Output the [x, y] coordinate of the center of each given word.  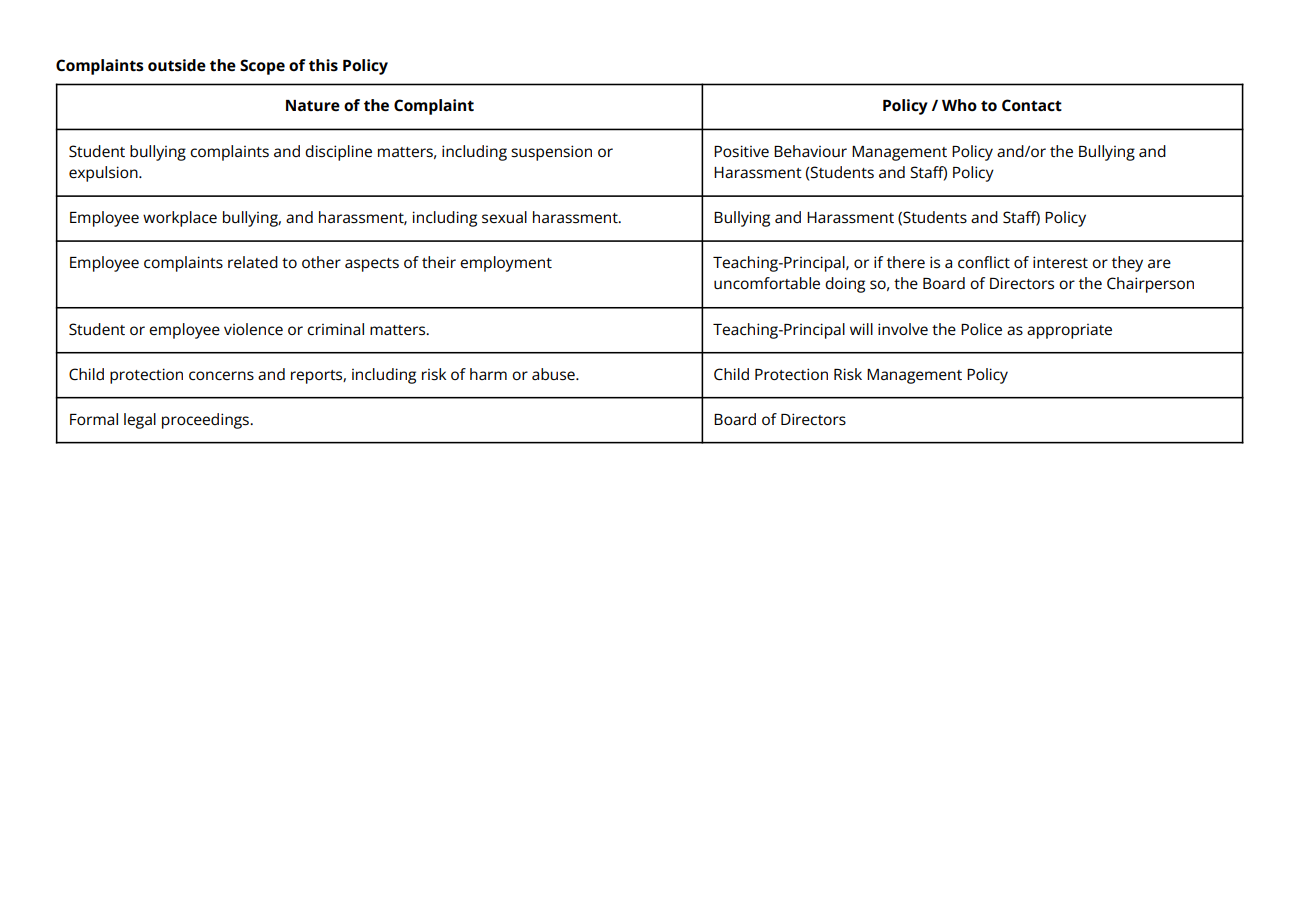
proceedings [206, 421]
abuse [554, 374]
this [323, 65]
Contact [1032, 105]
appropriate [1069, 331]
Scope [262, 67]
